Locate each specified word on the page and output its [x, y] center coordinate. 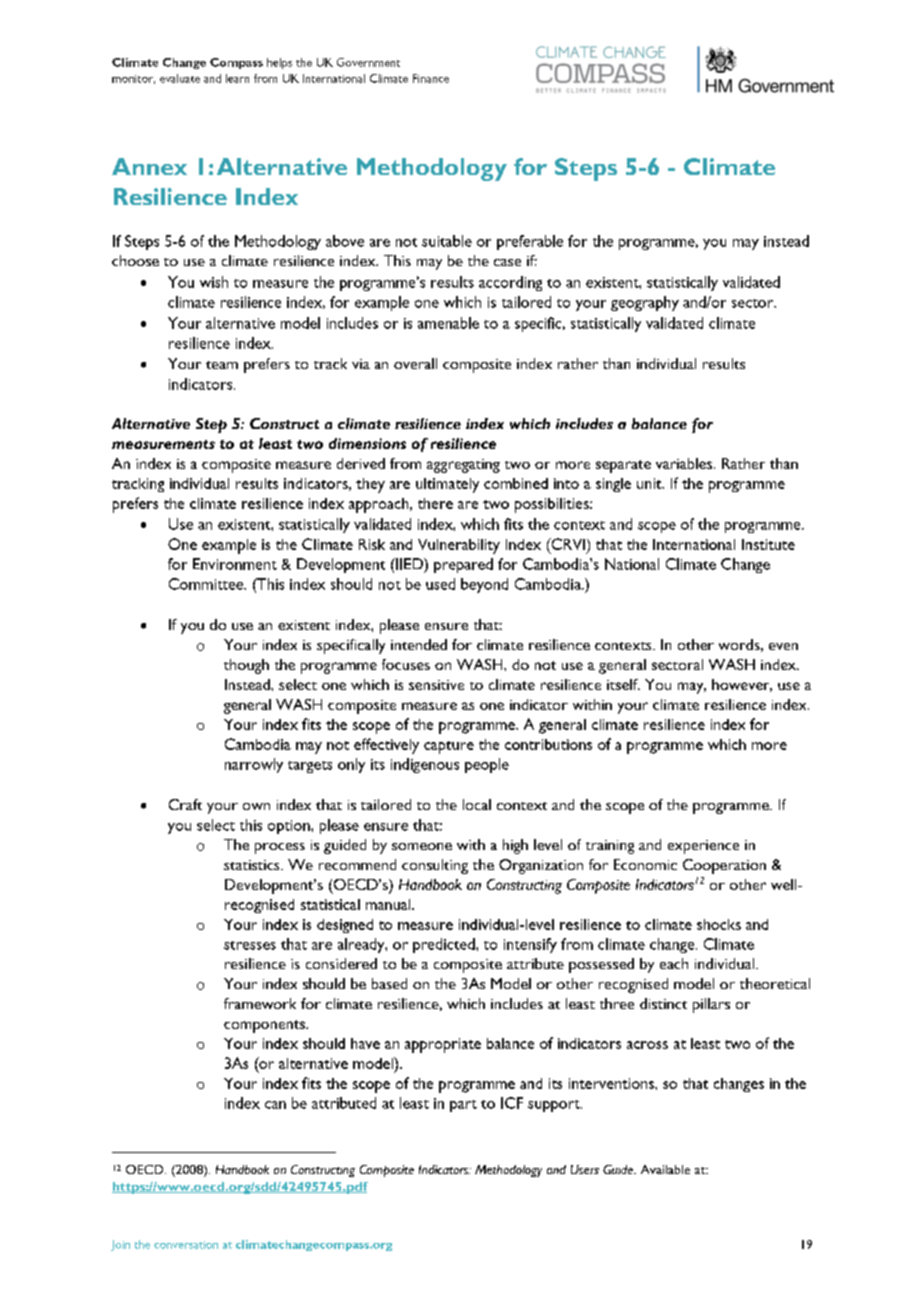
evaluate [180, 78]
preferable [530, 242]
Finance [431, 78]
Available [665, 1169]
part [463, 1106]
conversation [186, 1245]
